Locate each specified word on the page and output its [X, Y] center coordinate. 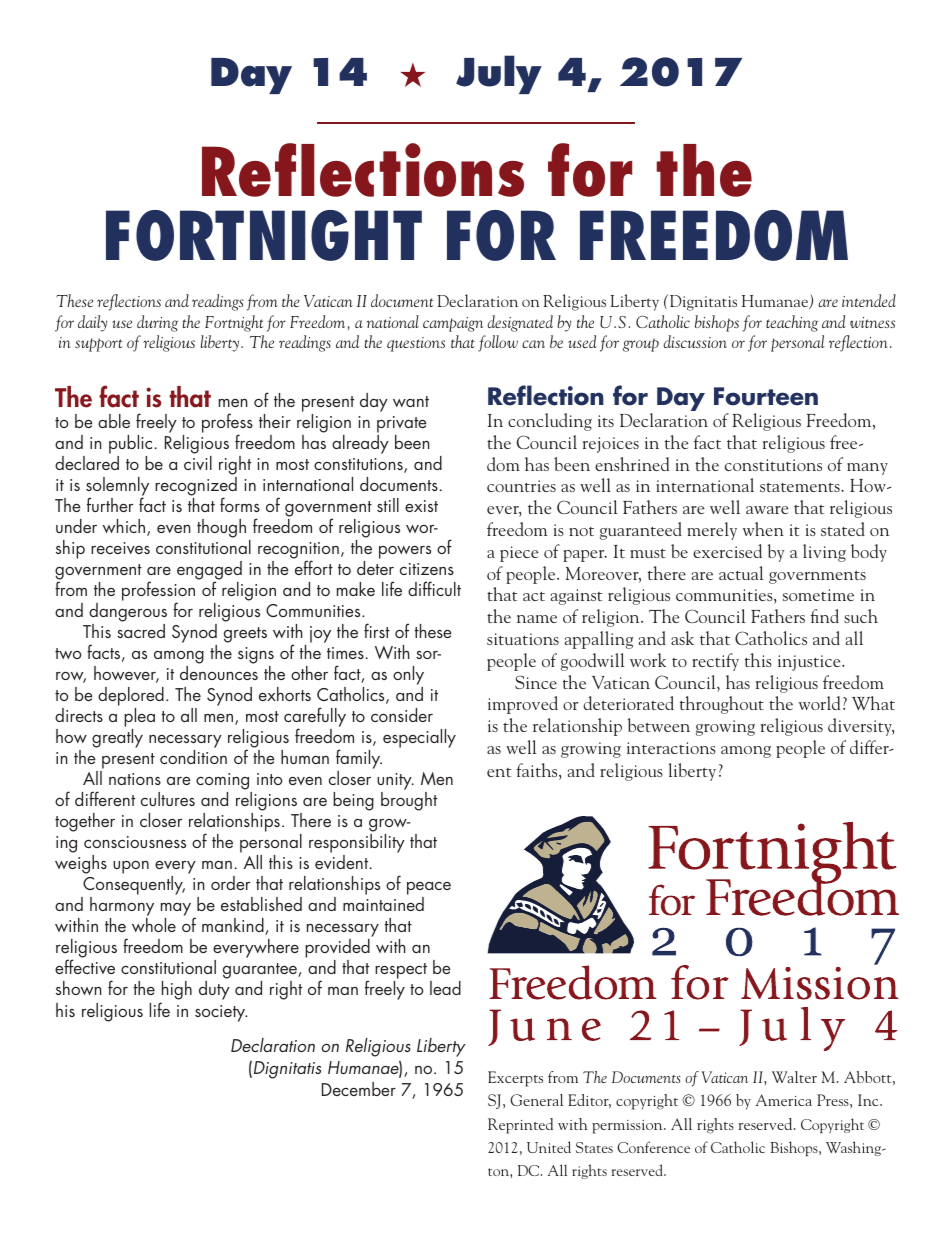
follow [498, 343]
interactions [671, 748]
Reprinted [520, 1126]
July [499, 74]
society [221, 1013]
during [157, 323]
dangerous [128, 612]
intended [869, 300]
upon [131, 867]
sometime [818, 595]
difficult [434, 588]
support [98, 345]
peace [429, 888]
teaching [792, 323]
